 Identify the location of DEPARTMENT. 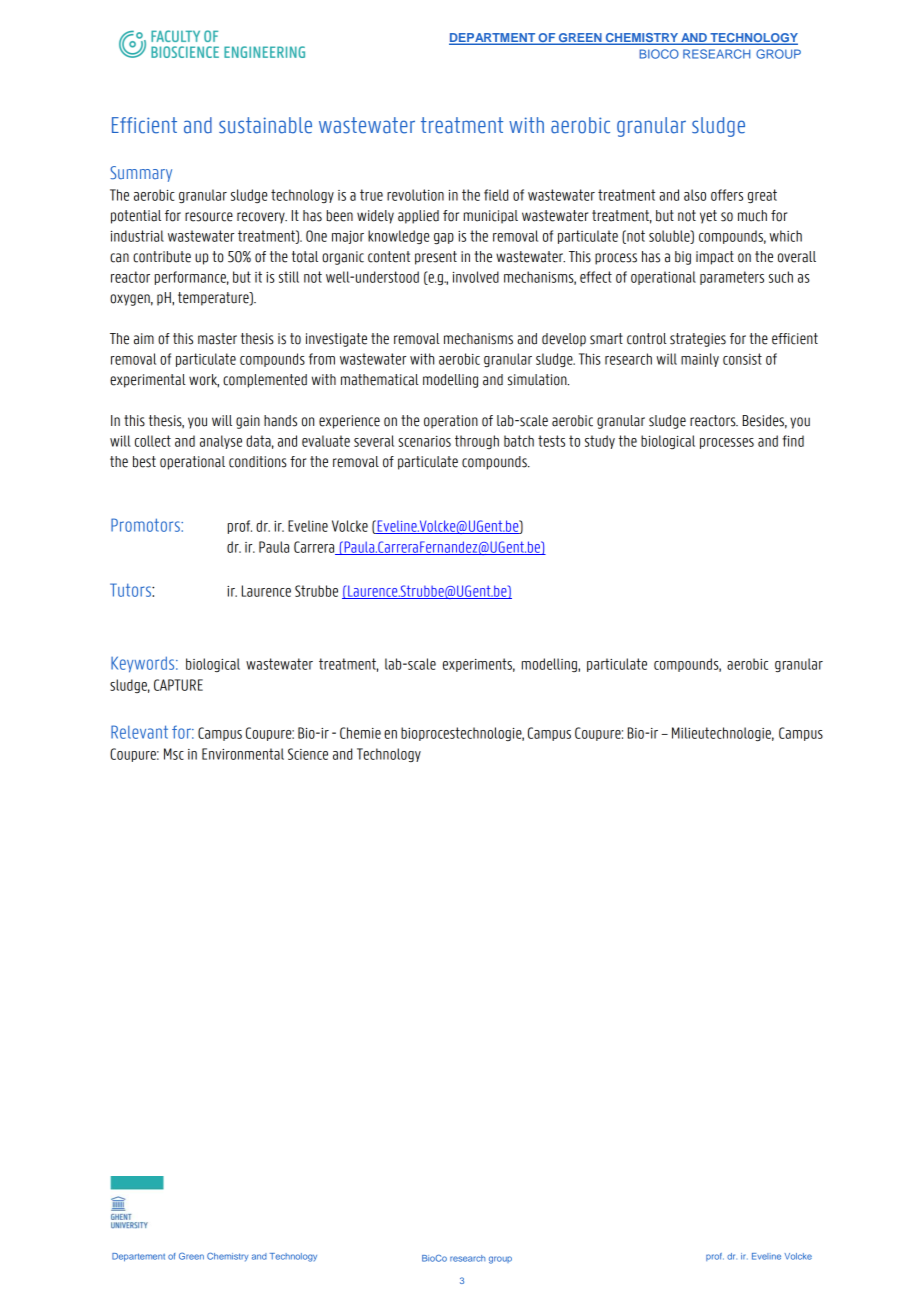
(493, 39).
